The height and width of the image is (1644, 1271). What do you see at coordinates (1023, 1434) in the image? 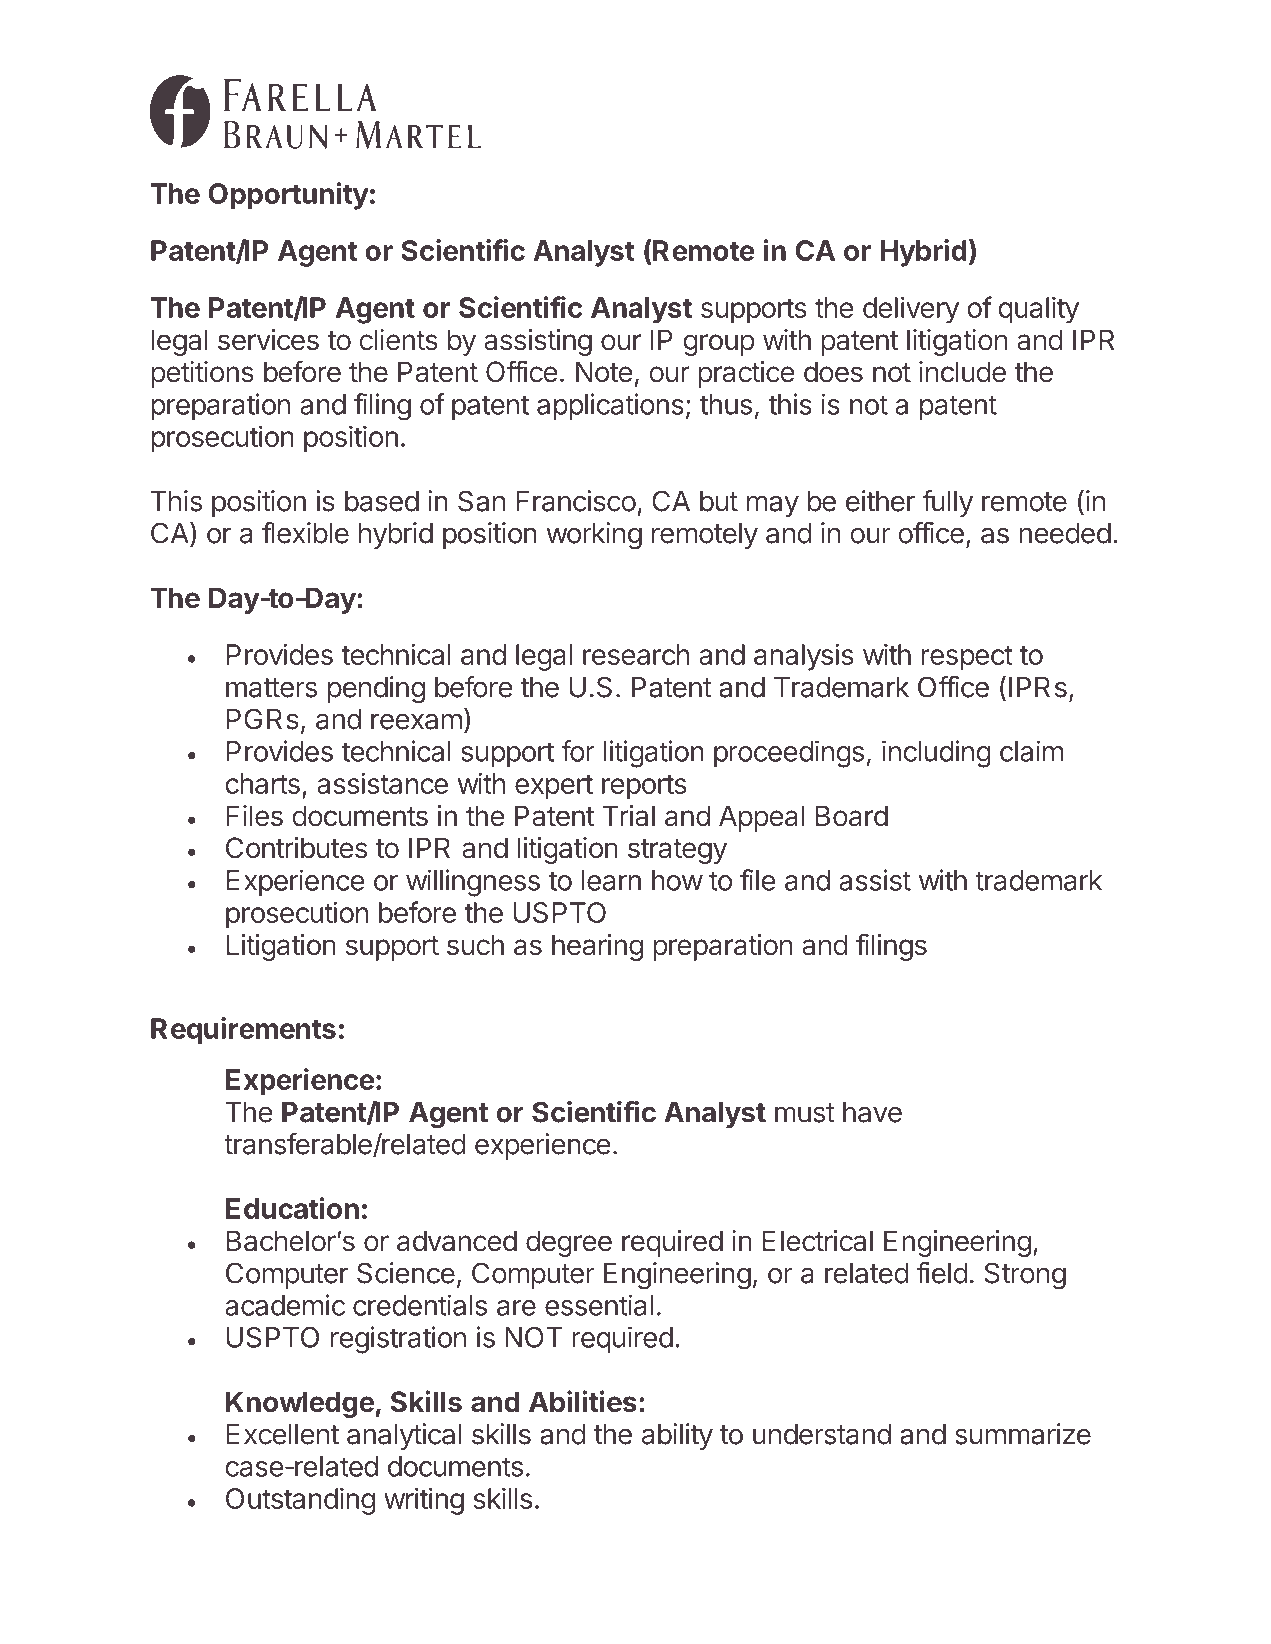
I see `summarize` at bounding box center [1023, 1434].
